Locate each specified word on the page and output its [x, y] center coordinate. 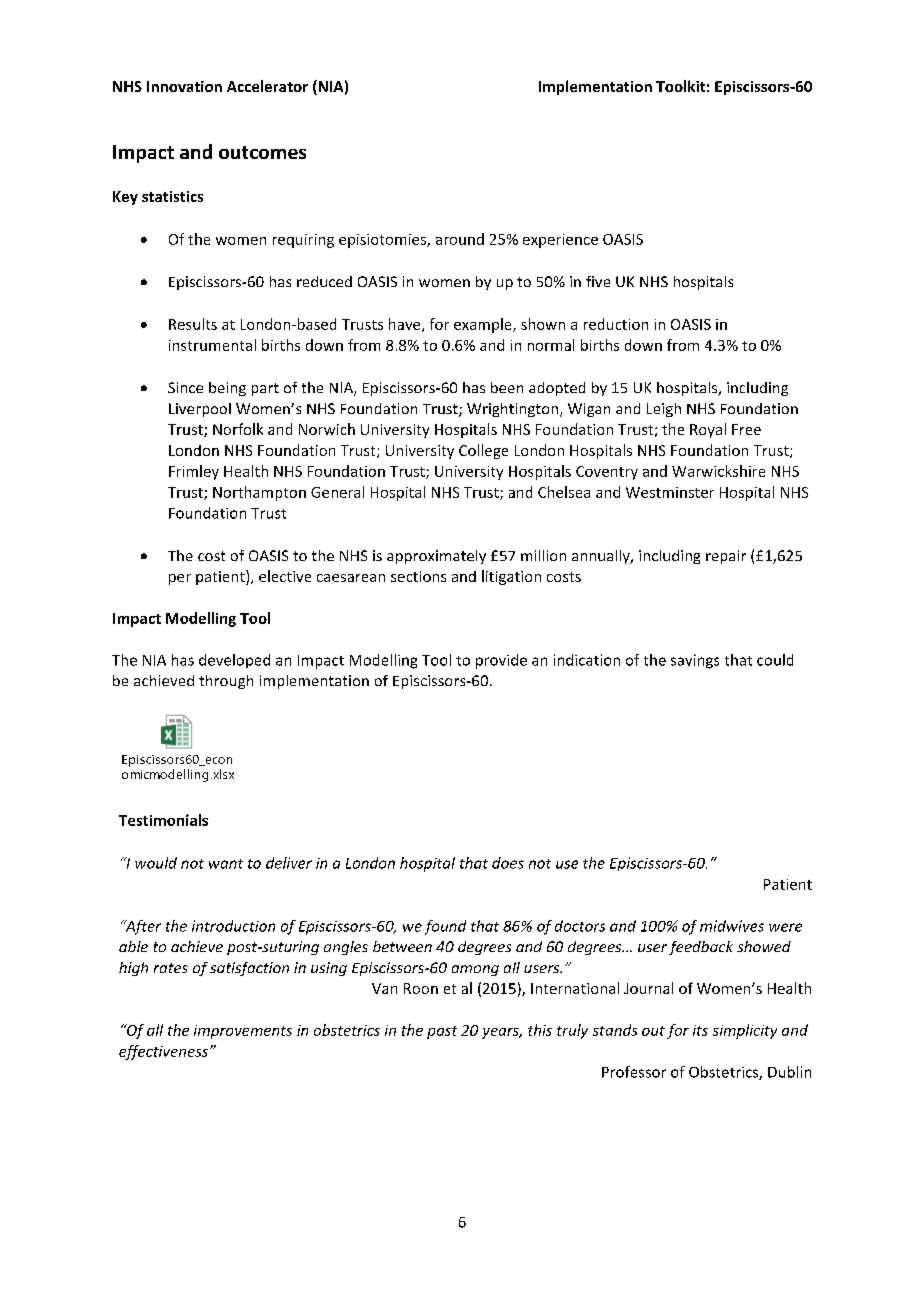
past [442, 1032]
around [460, 239]
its [700, 1030]
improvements [243, 1032]
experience [560, 241]
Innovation [184, 86]
